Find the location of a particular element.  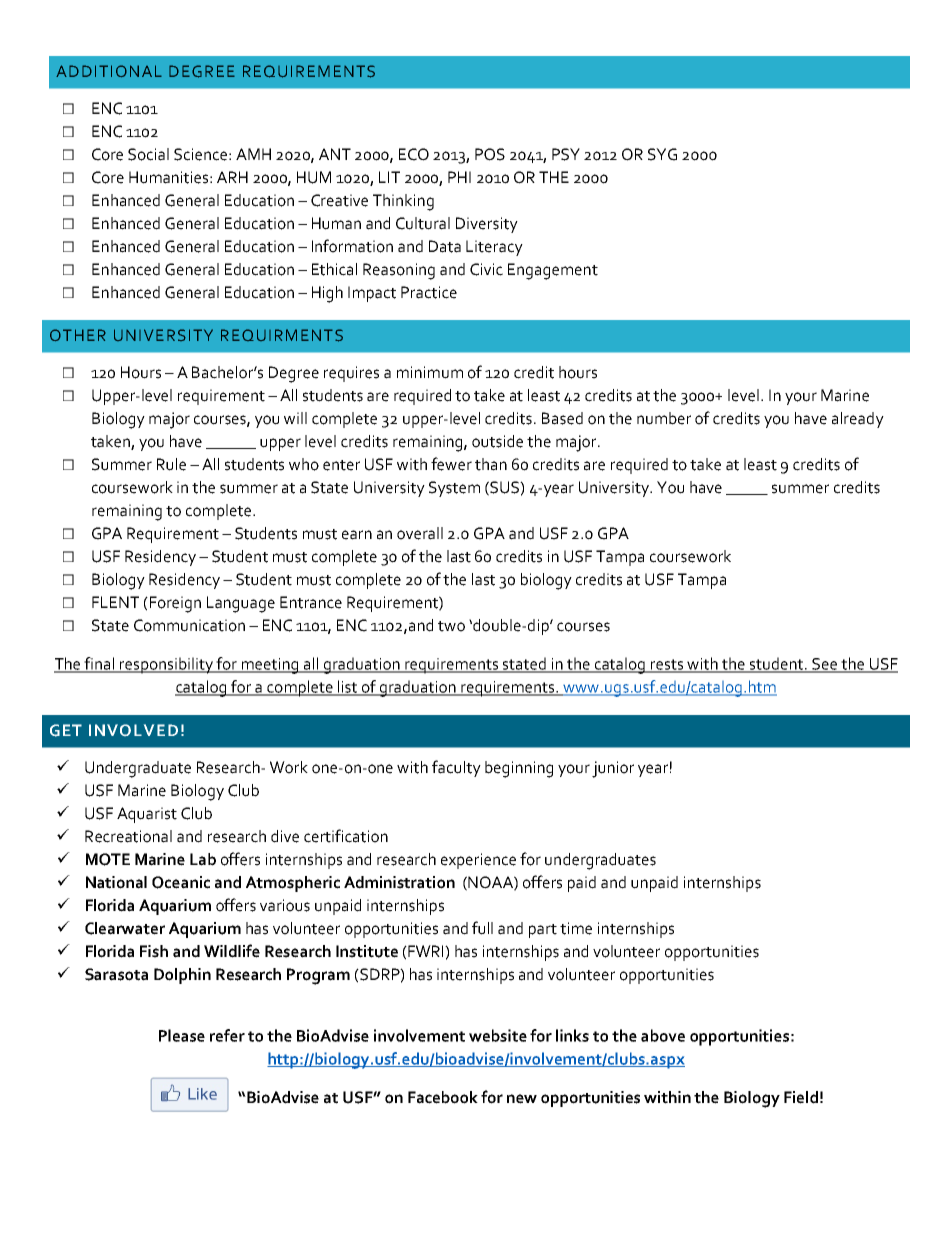

See is located at coordinates (824, 665).
